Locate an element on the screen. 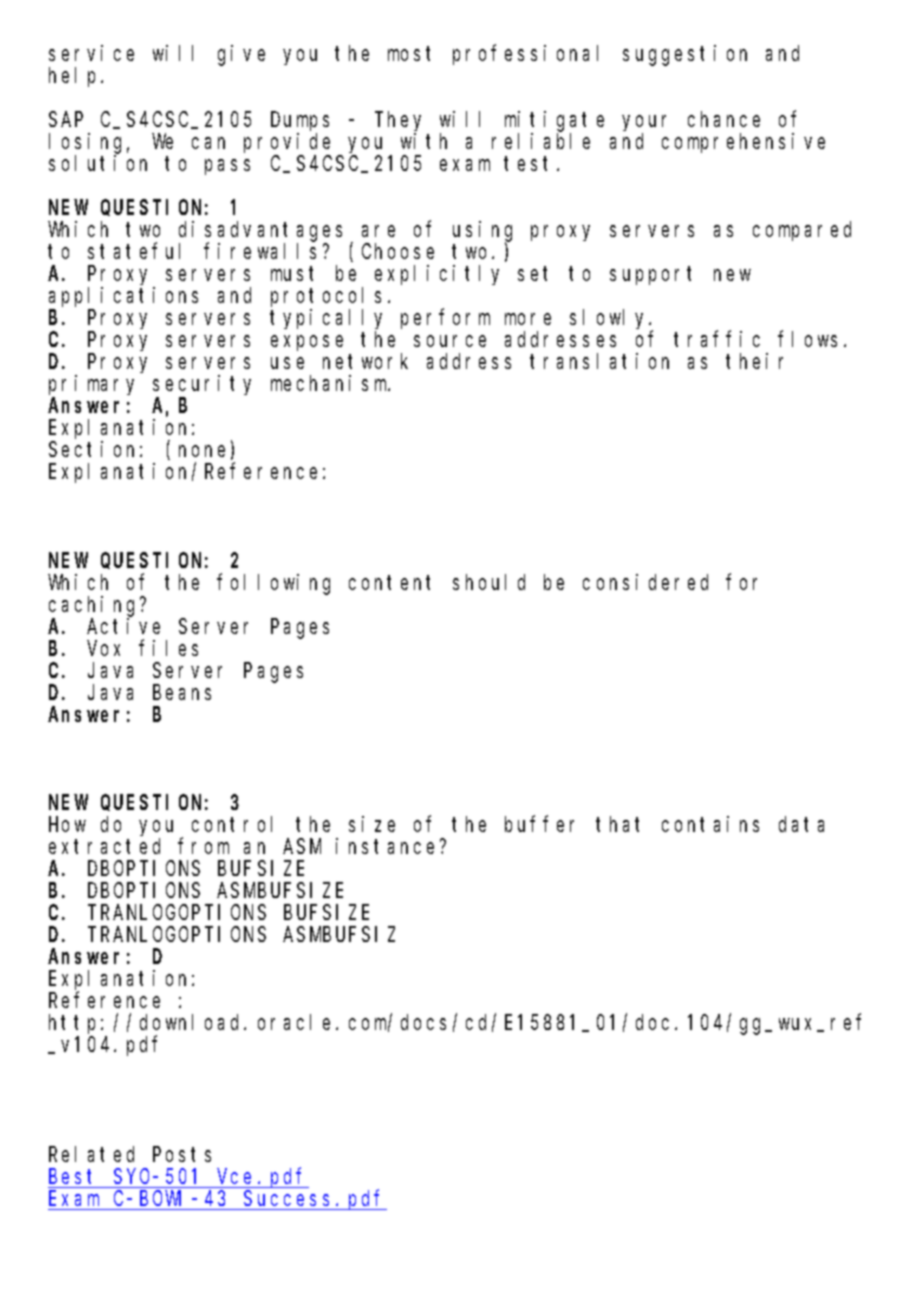 Image resolution: width=924 pixels, height=1308 pixels. help is located at coordinates (75, 77).
